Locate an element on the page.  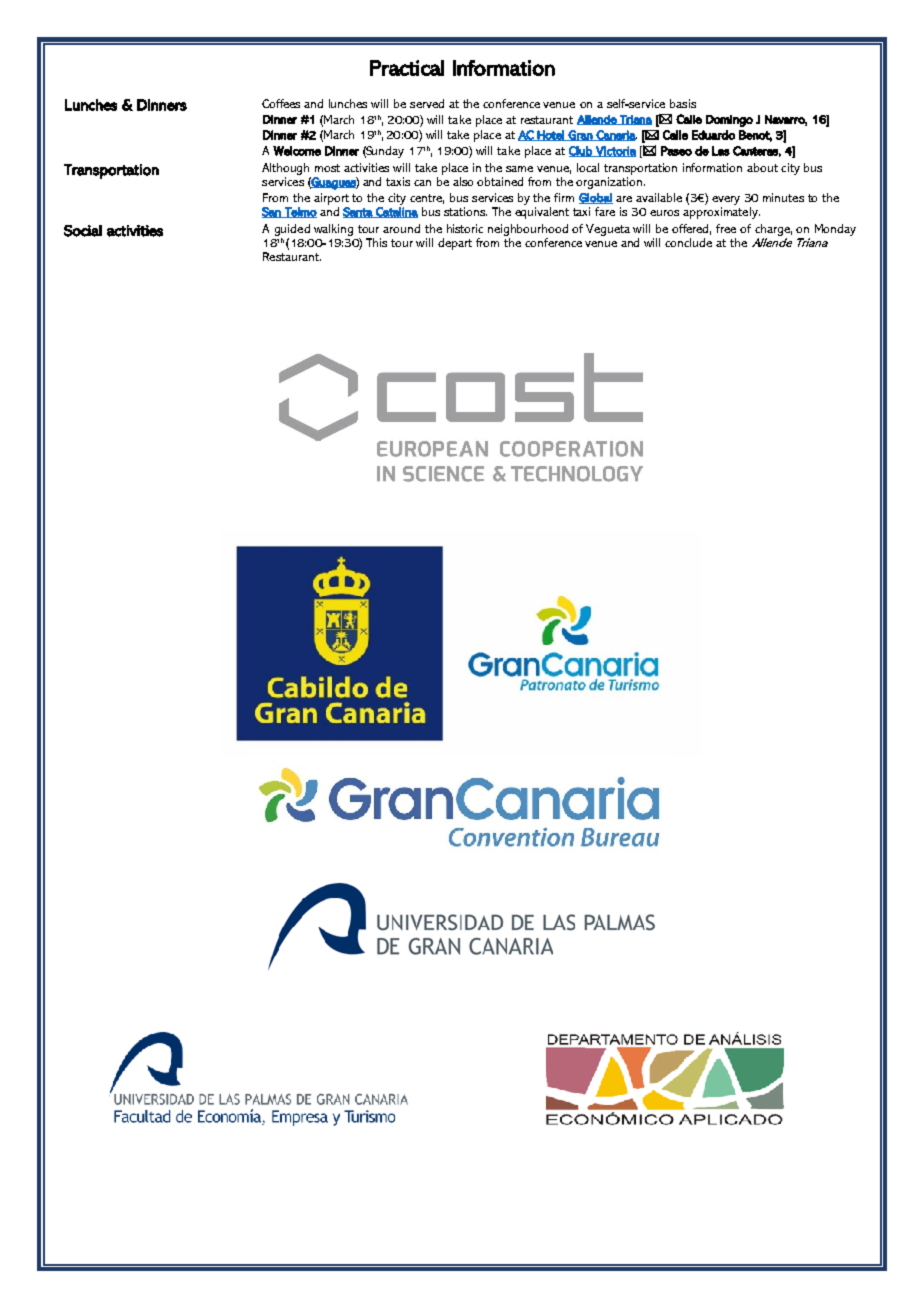
Las is located at coordinates (721, 151).
